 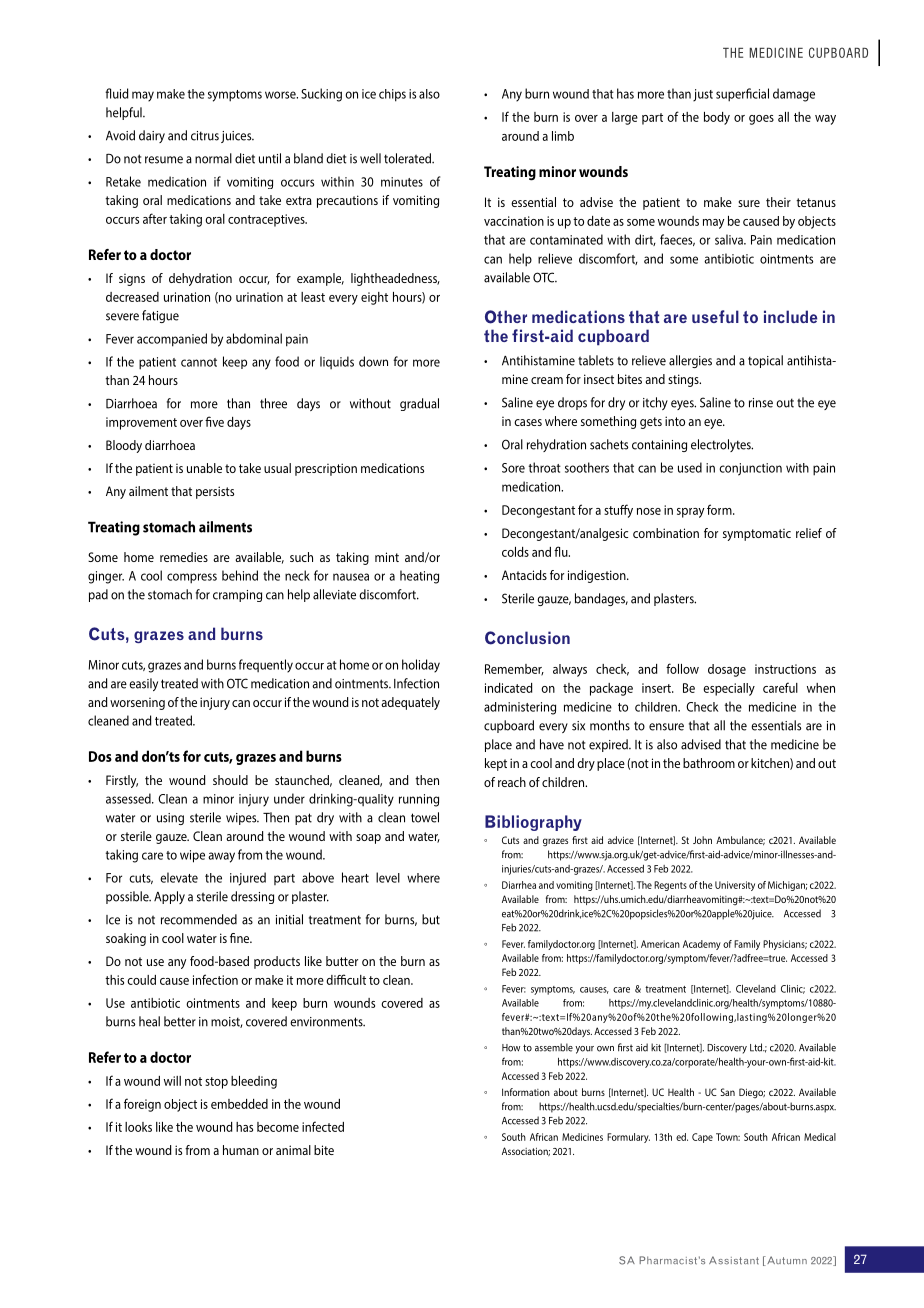 What do you see at coordinates (750, 469) in the document?
I see `conjunction` at bounding box center [750, 469].
